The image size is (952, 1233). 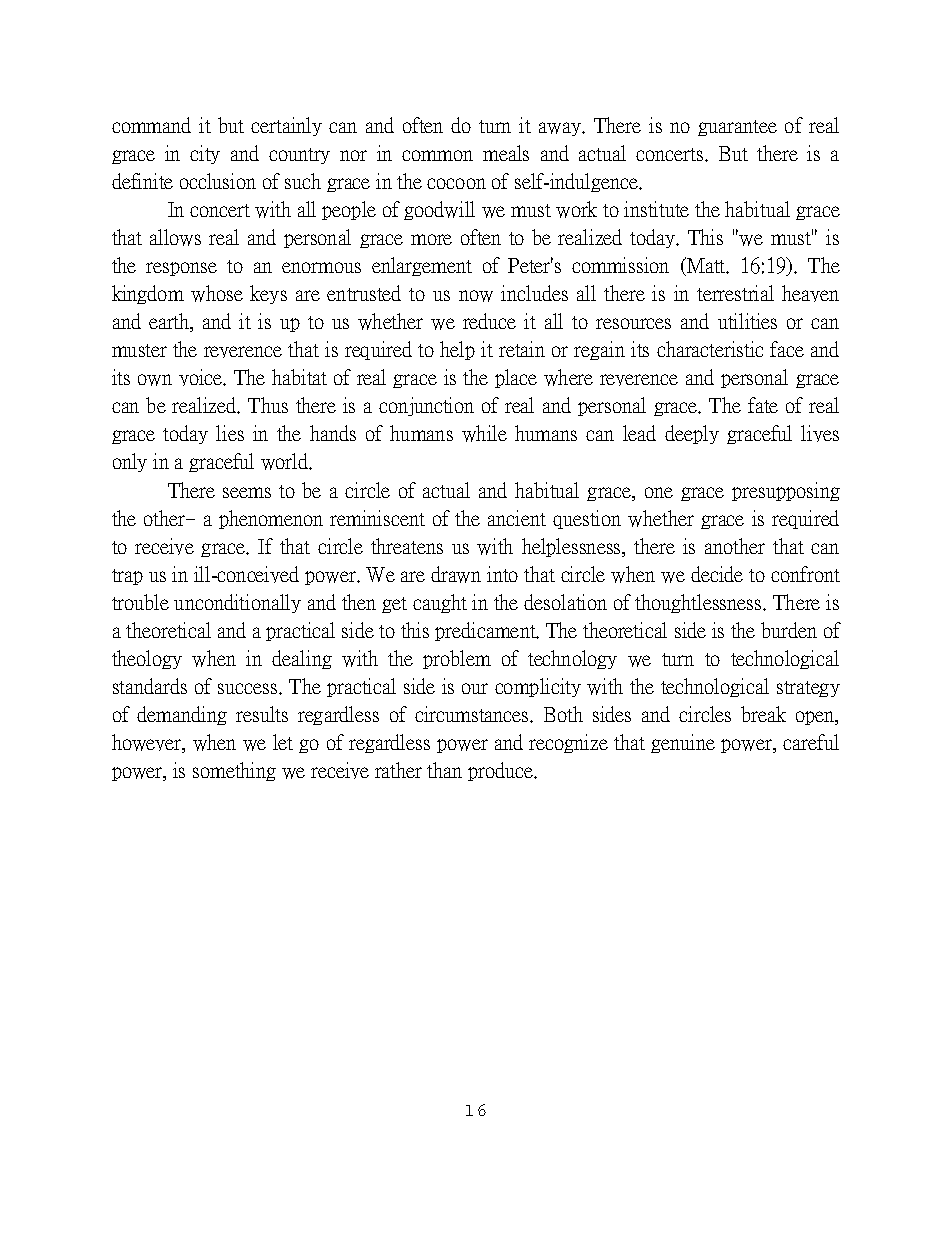 What do you see at coordinates (506, 153) in the screenshot?
I see `meals` at bounding box center [506, 153].
